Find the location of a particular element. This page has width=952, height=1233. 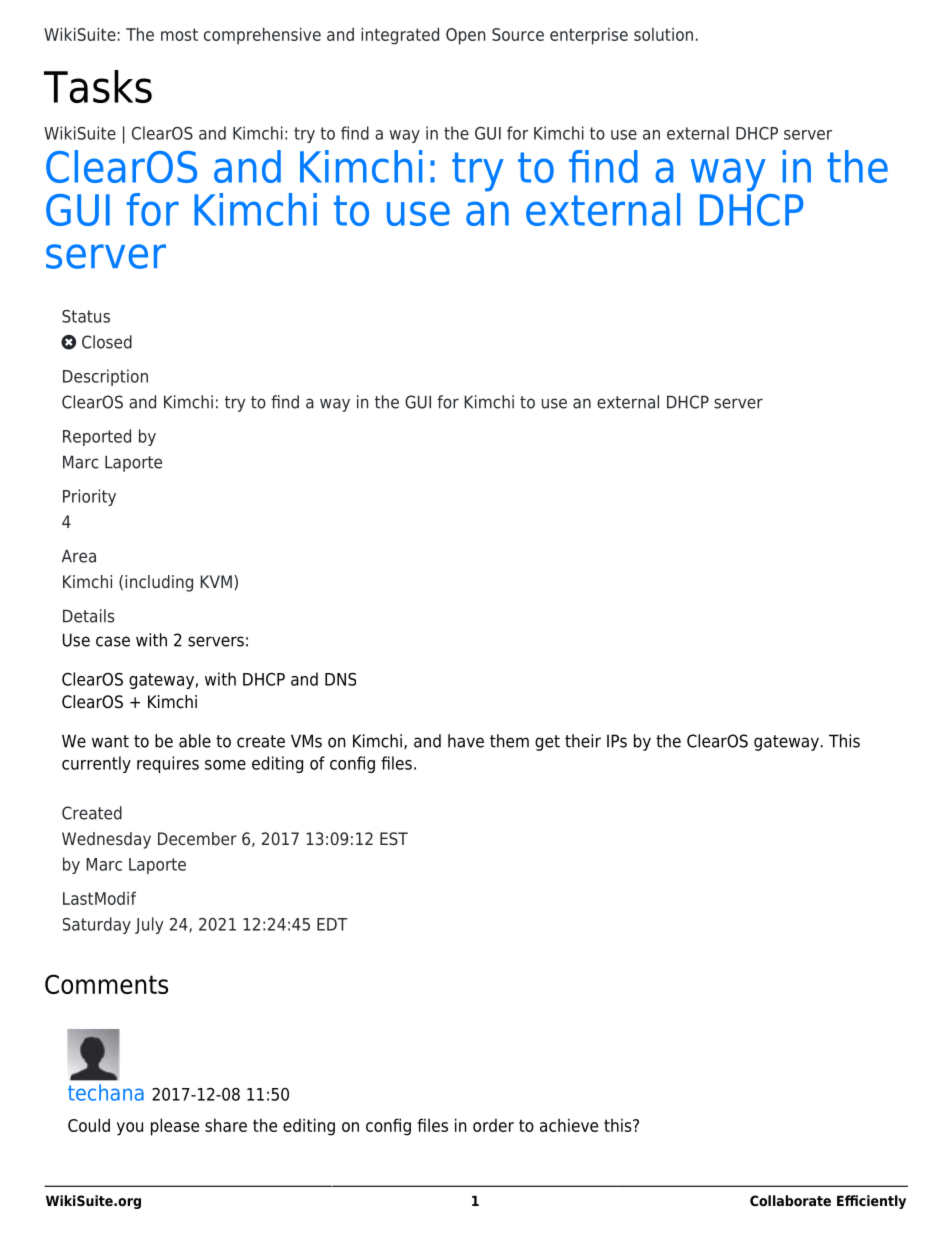

get is located at coordinates (547, 743).
